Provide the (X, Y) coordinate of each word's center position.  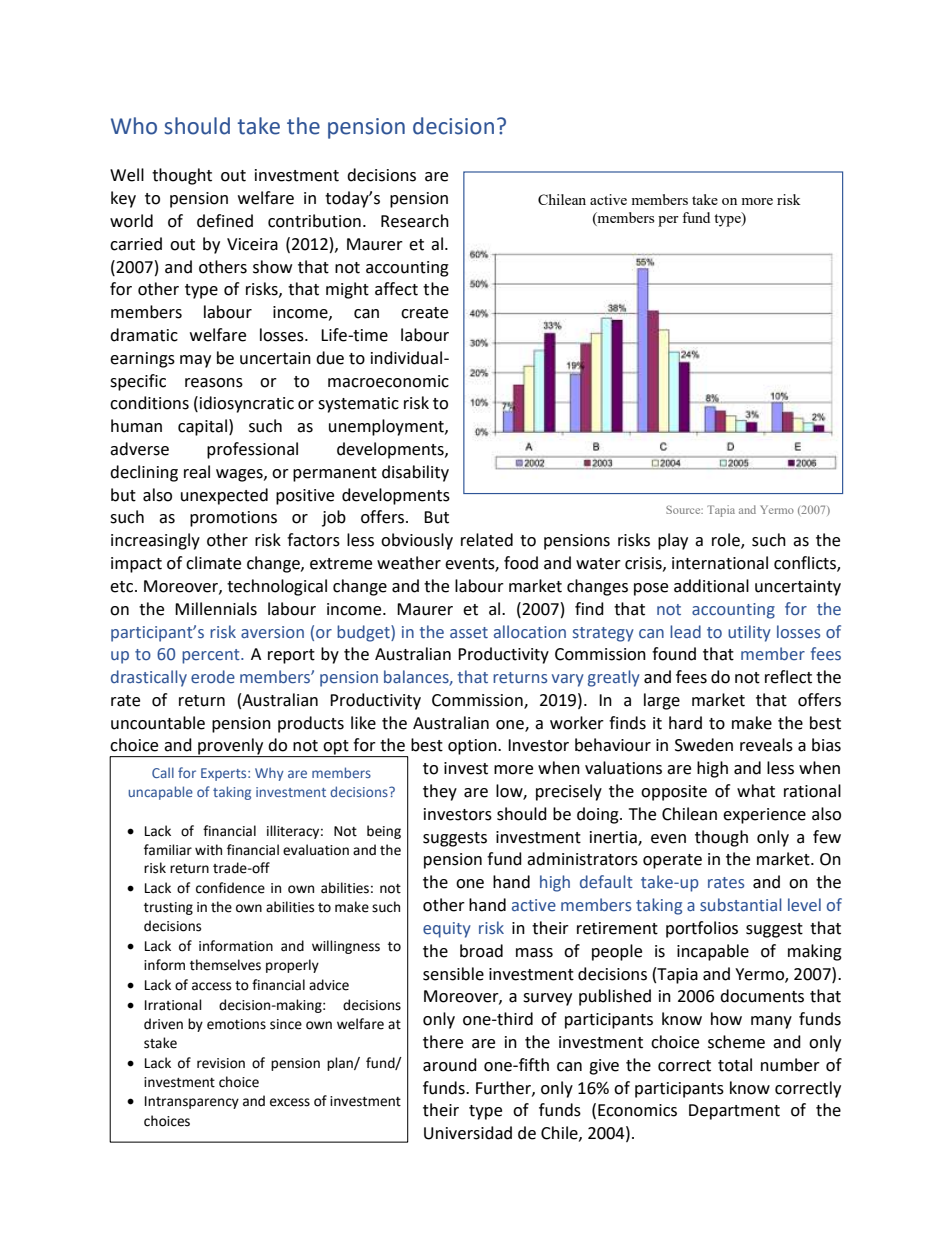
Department (734, 1112)
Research (415, 221)
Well (127, 175)
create (424, 313)
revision (221, 1063)
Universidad (468, 1133)
